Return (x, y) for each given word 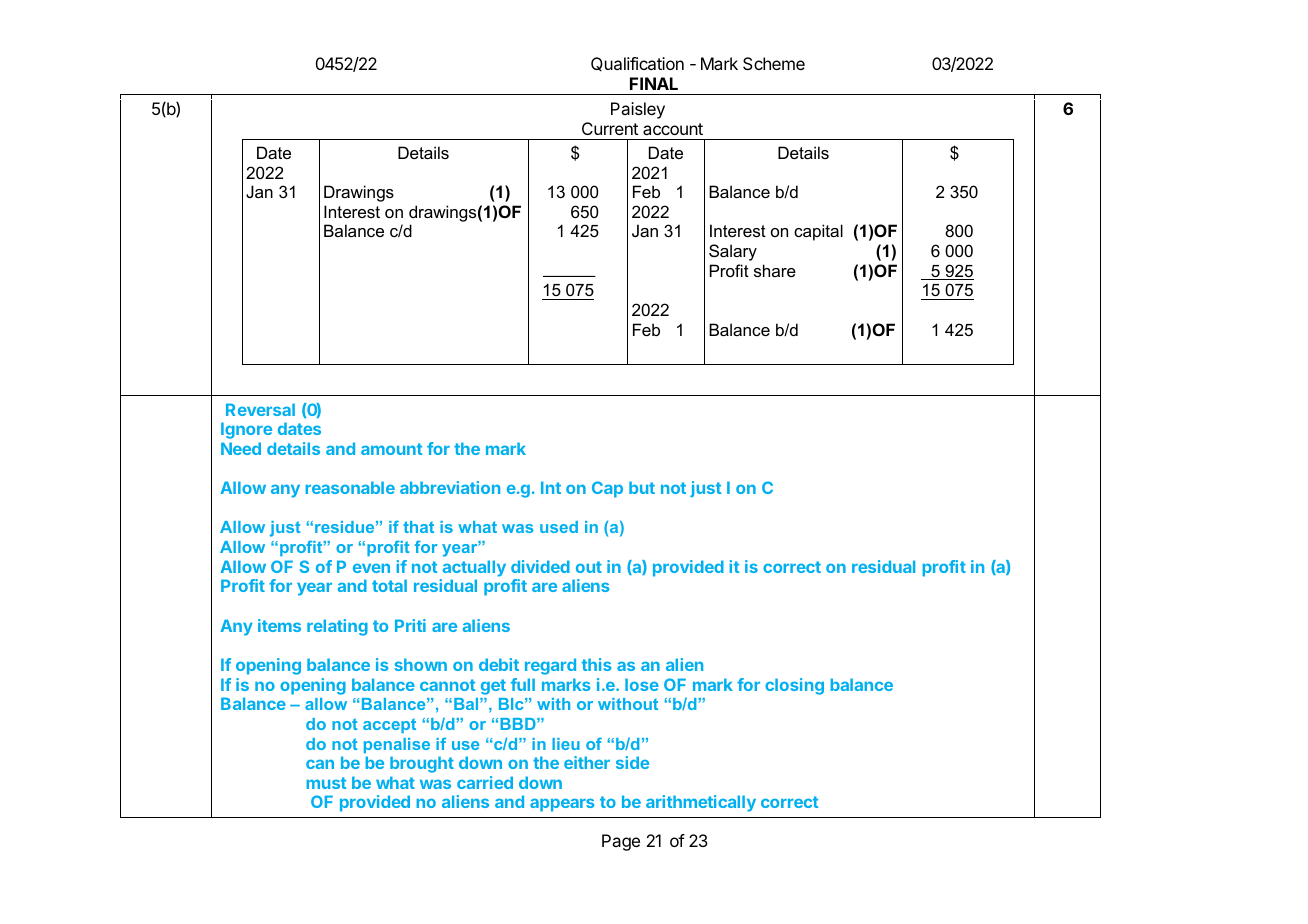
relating (337, 627)
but (642, 487)
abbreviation (450, 487)
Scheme (774, 63)
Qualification (637, 64)
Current (610, 128)
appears (562, 805)
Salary (733, 252)
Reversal (260, 409)
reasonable (350, 487)
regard (550, 666)
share (775, 270)
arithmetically (701, 803)
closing (794, 686)
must (326, 783)
